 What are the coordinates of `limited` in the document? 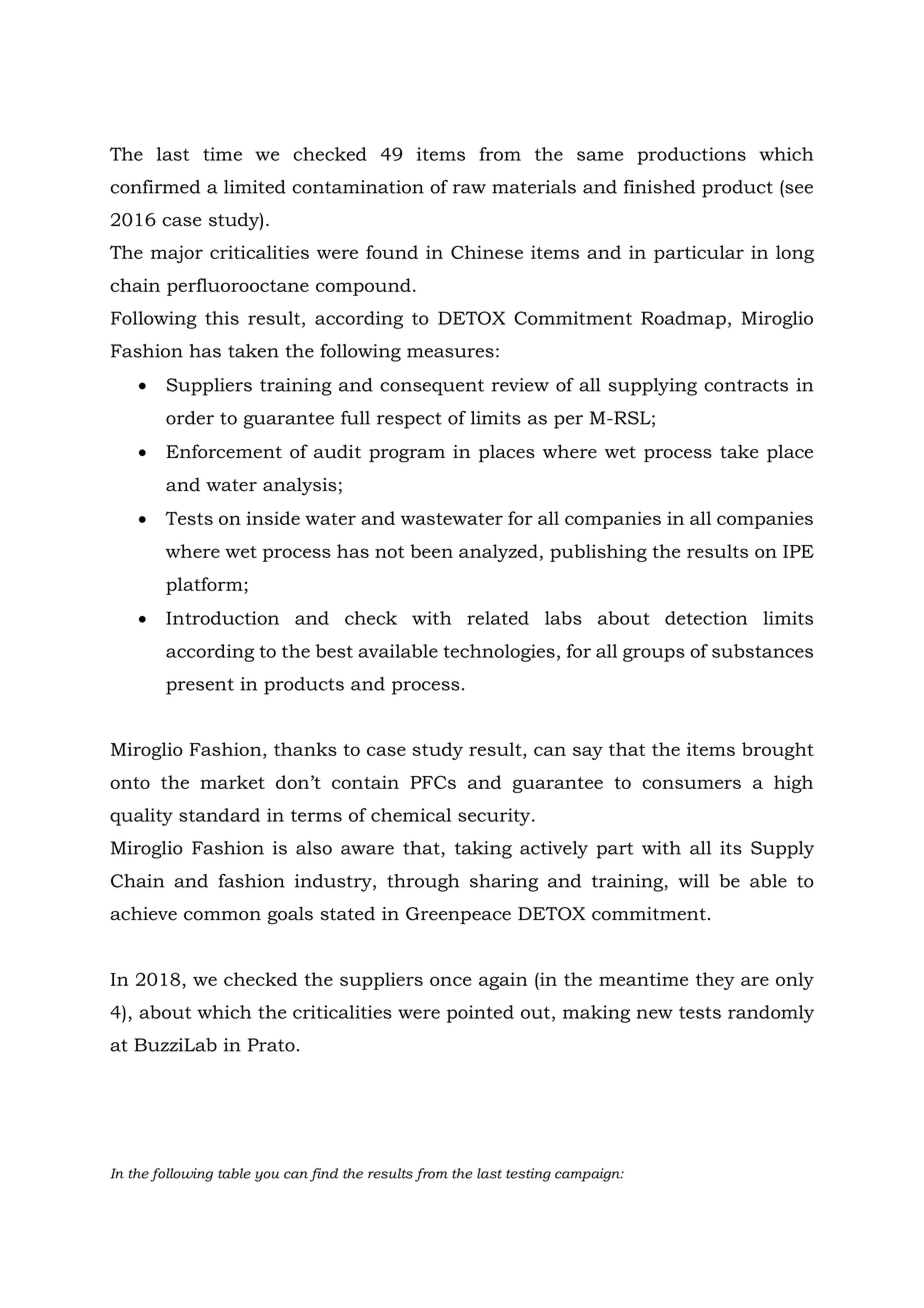 It's located at (255, 187).
